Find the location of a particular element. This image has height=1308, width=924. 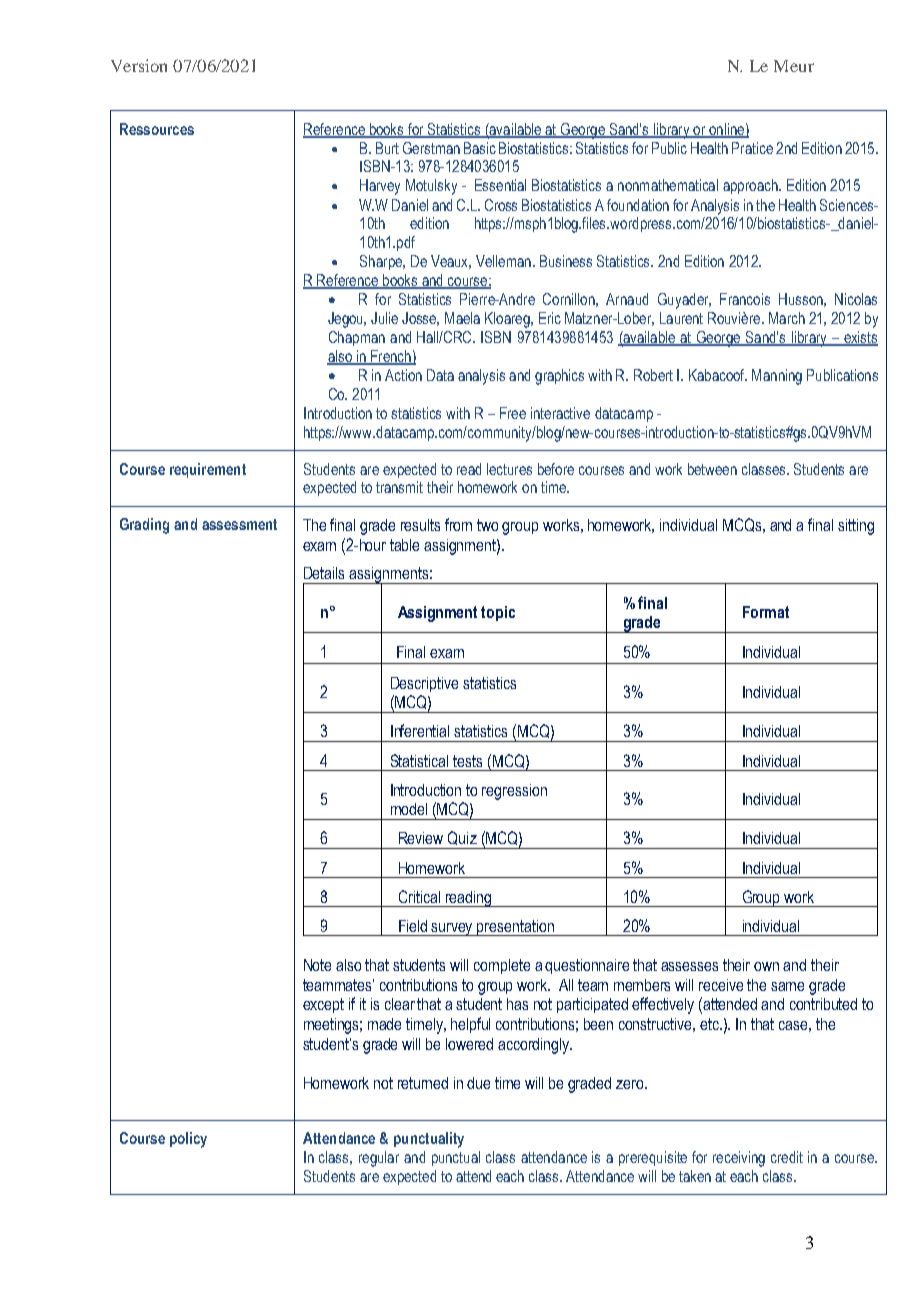

topic is located at coordinates (498, 613).
